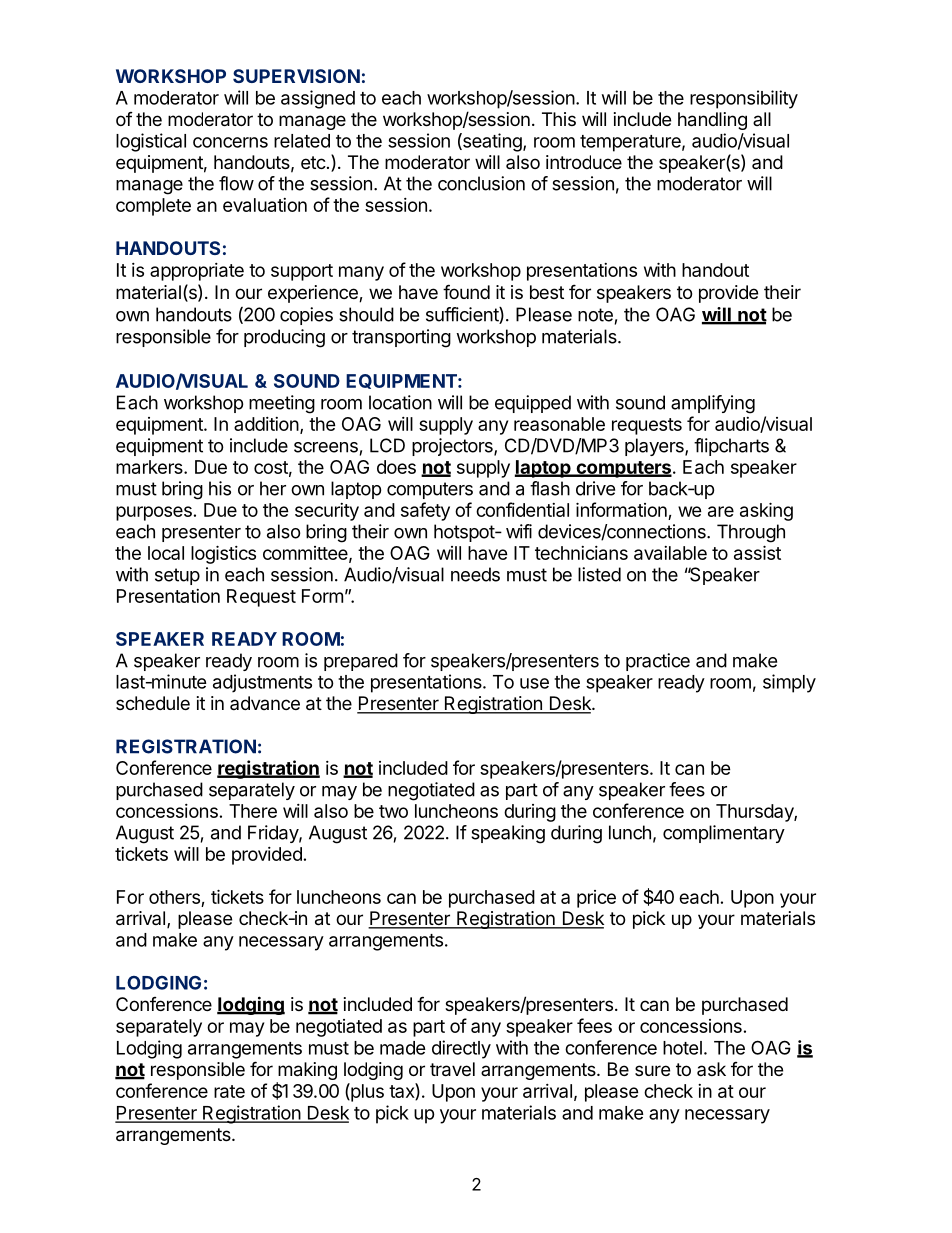 This page has height=1233, width=952. What do you see at coordinates (670, 553) in the page?
I see `available` at bounding box center [670, 553].
